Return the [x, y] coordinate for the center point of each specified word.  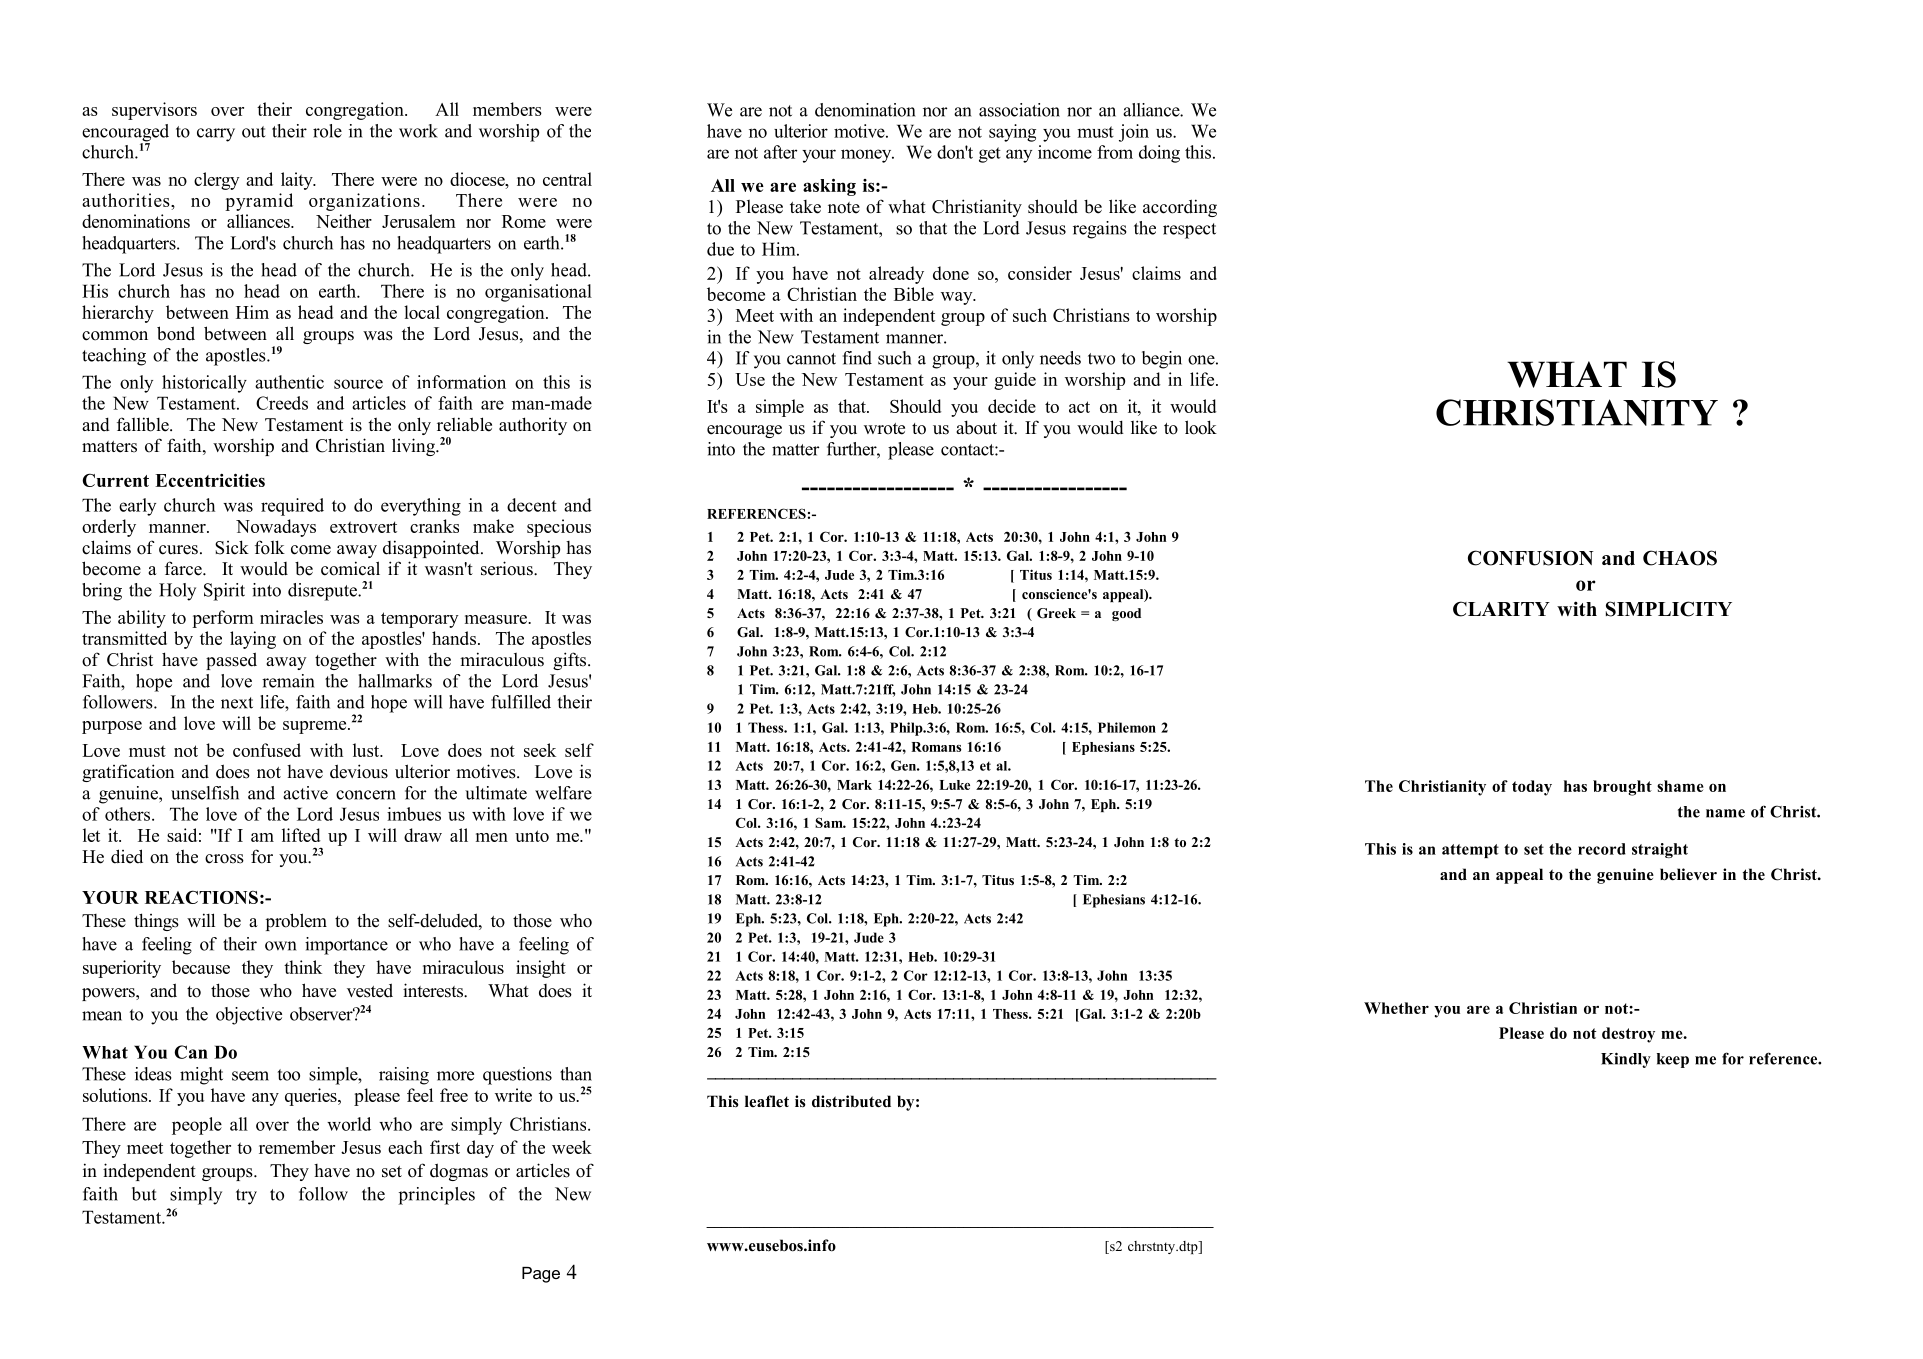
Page [541, 1275]
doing [1159, 154]
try [246, 1197]
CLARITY [1501, 609]
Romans [936, 747]
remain [288, 681]
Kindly [1626, 1060]
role [327, 131]
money [867, 156]
